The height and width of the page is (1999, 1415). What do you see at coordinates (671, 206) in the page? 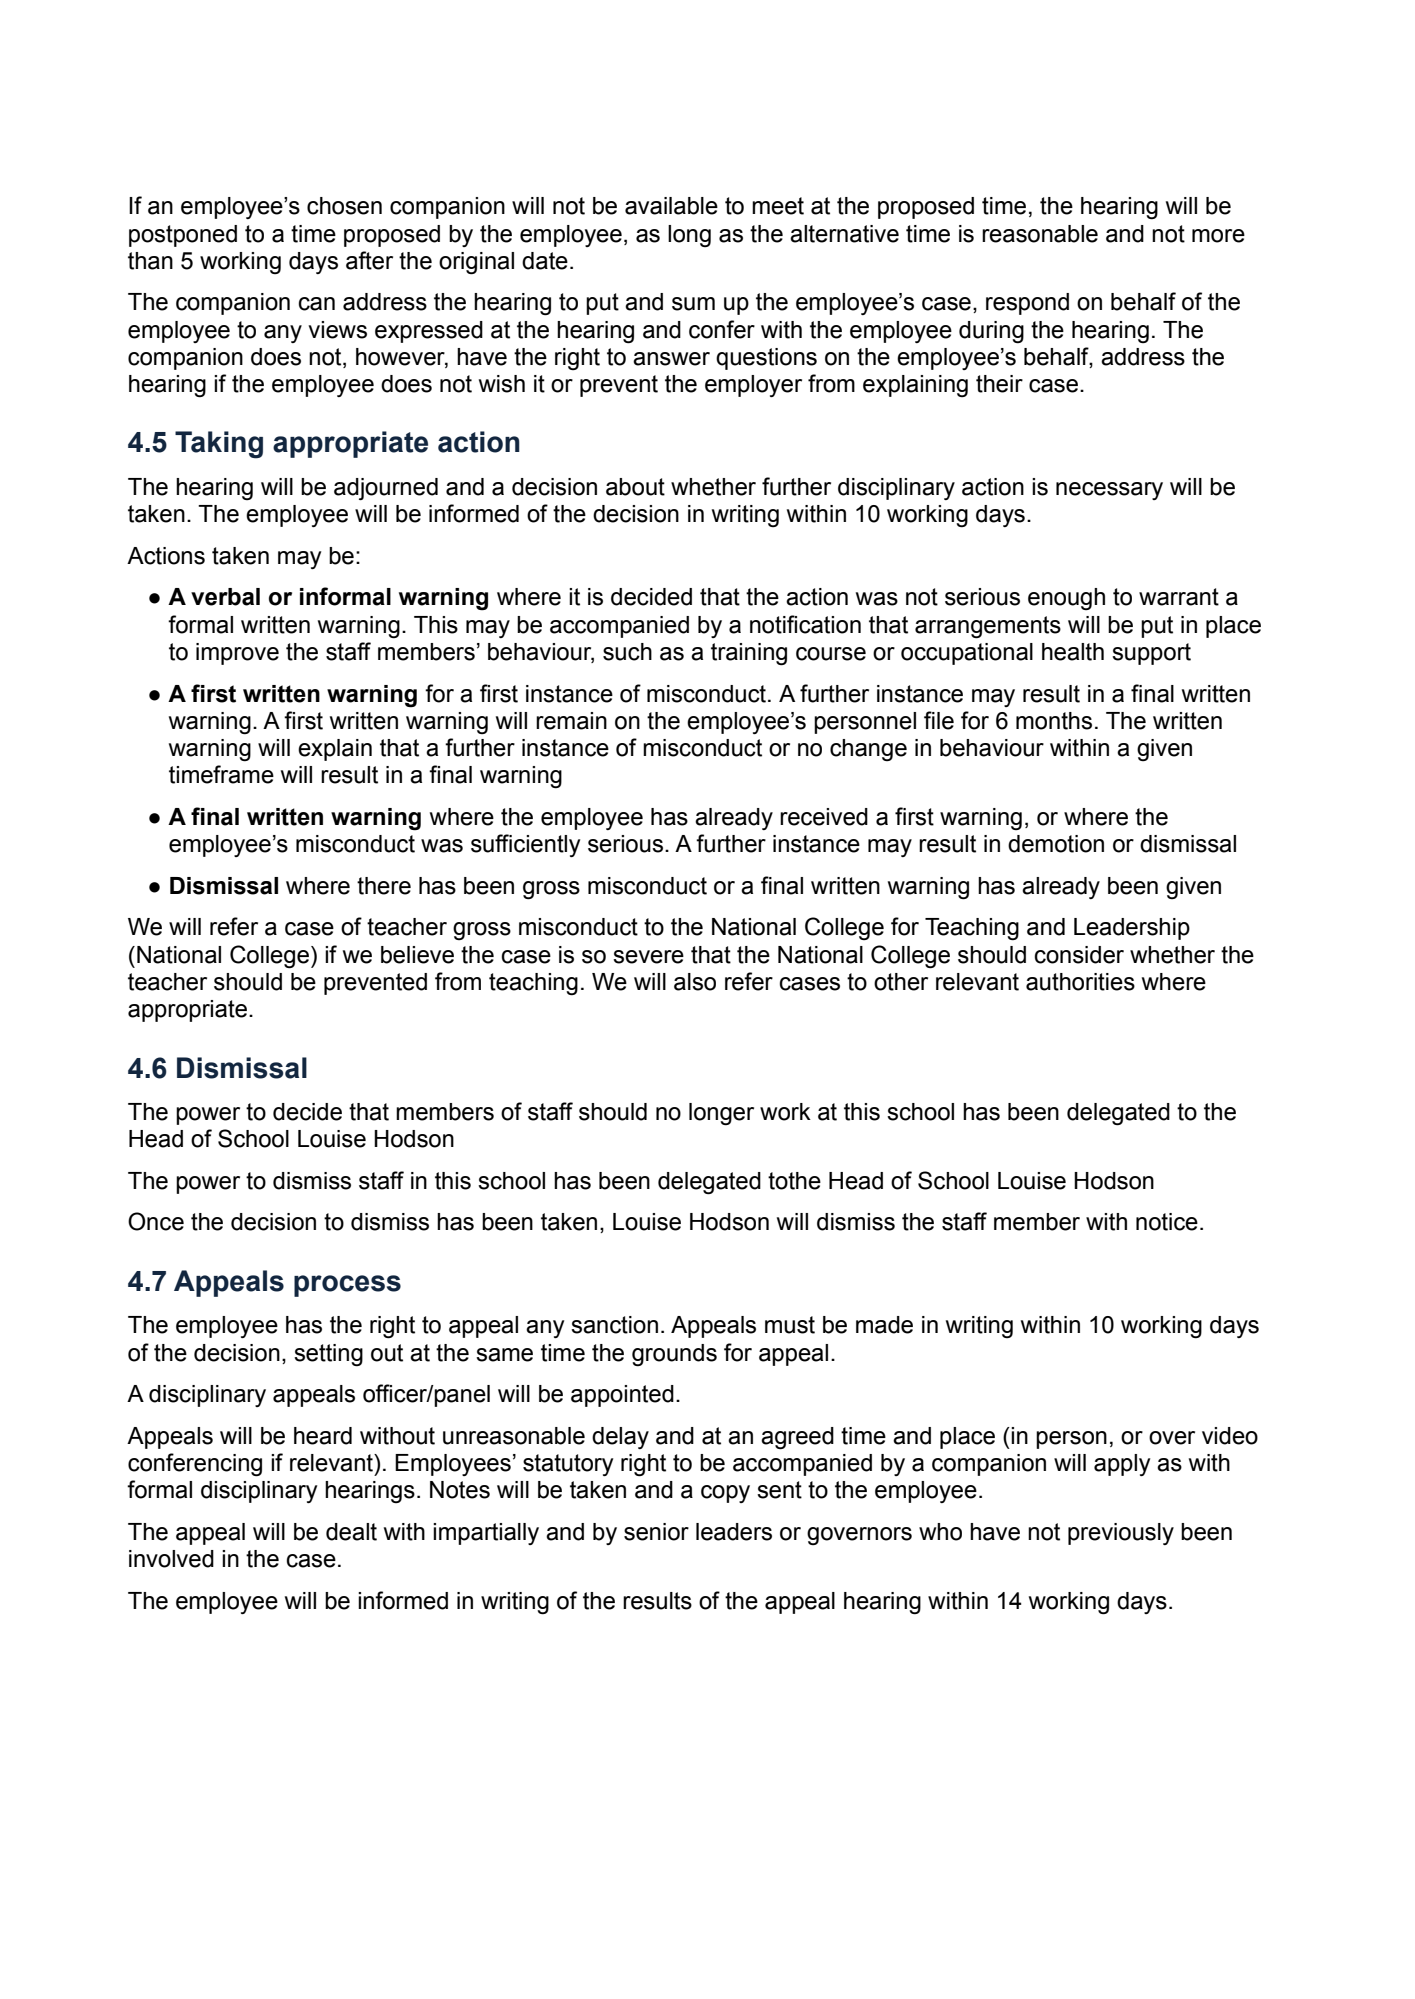
I see `available` at bounding box center [671, 206].
